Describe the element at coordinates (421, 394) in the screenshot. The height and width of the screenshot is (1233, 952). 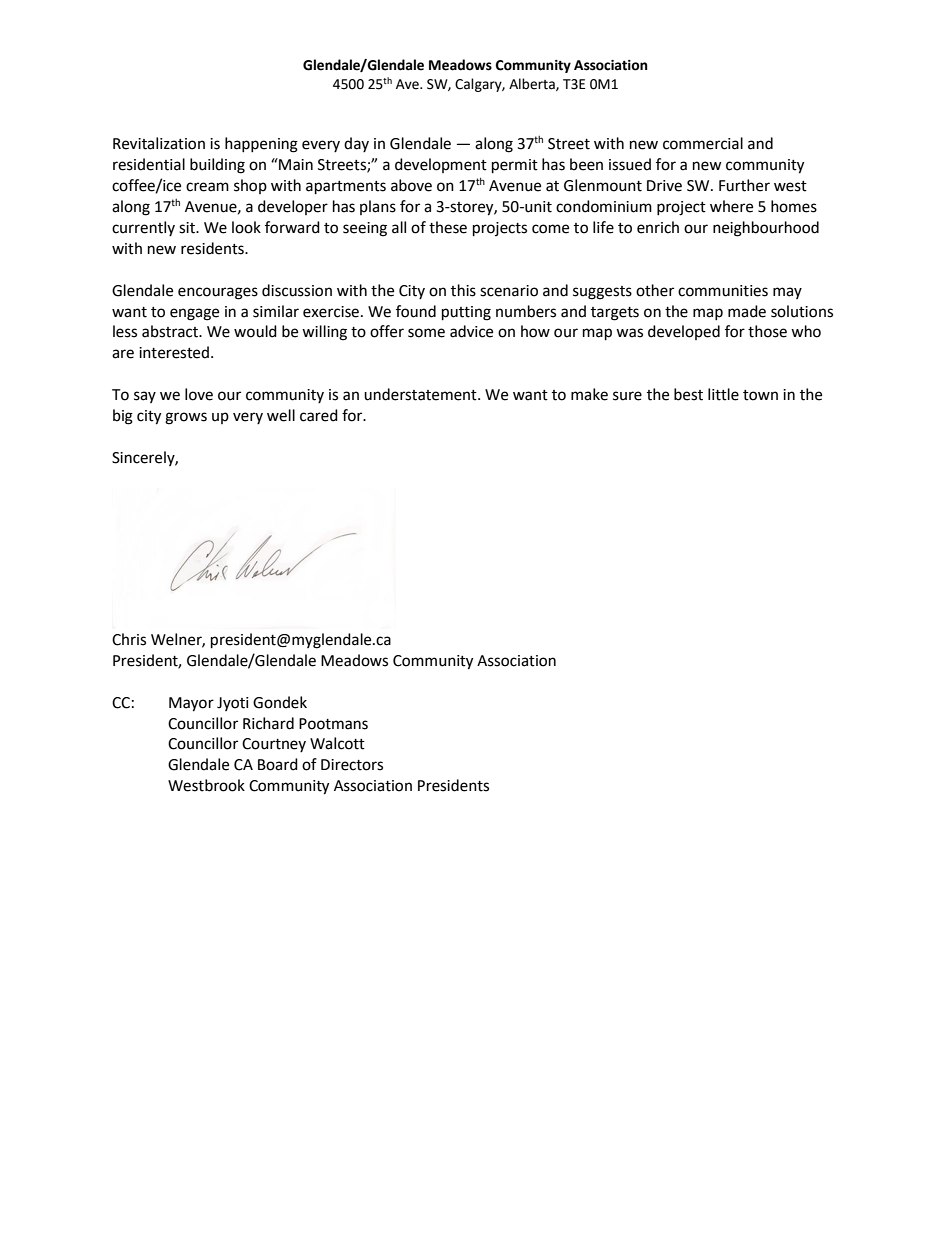
I see `understatement` at that location.
